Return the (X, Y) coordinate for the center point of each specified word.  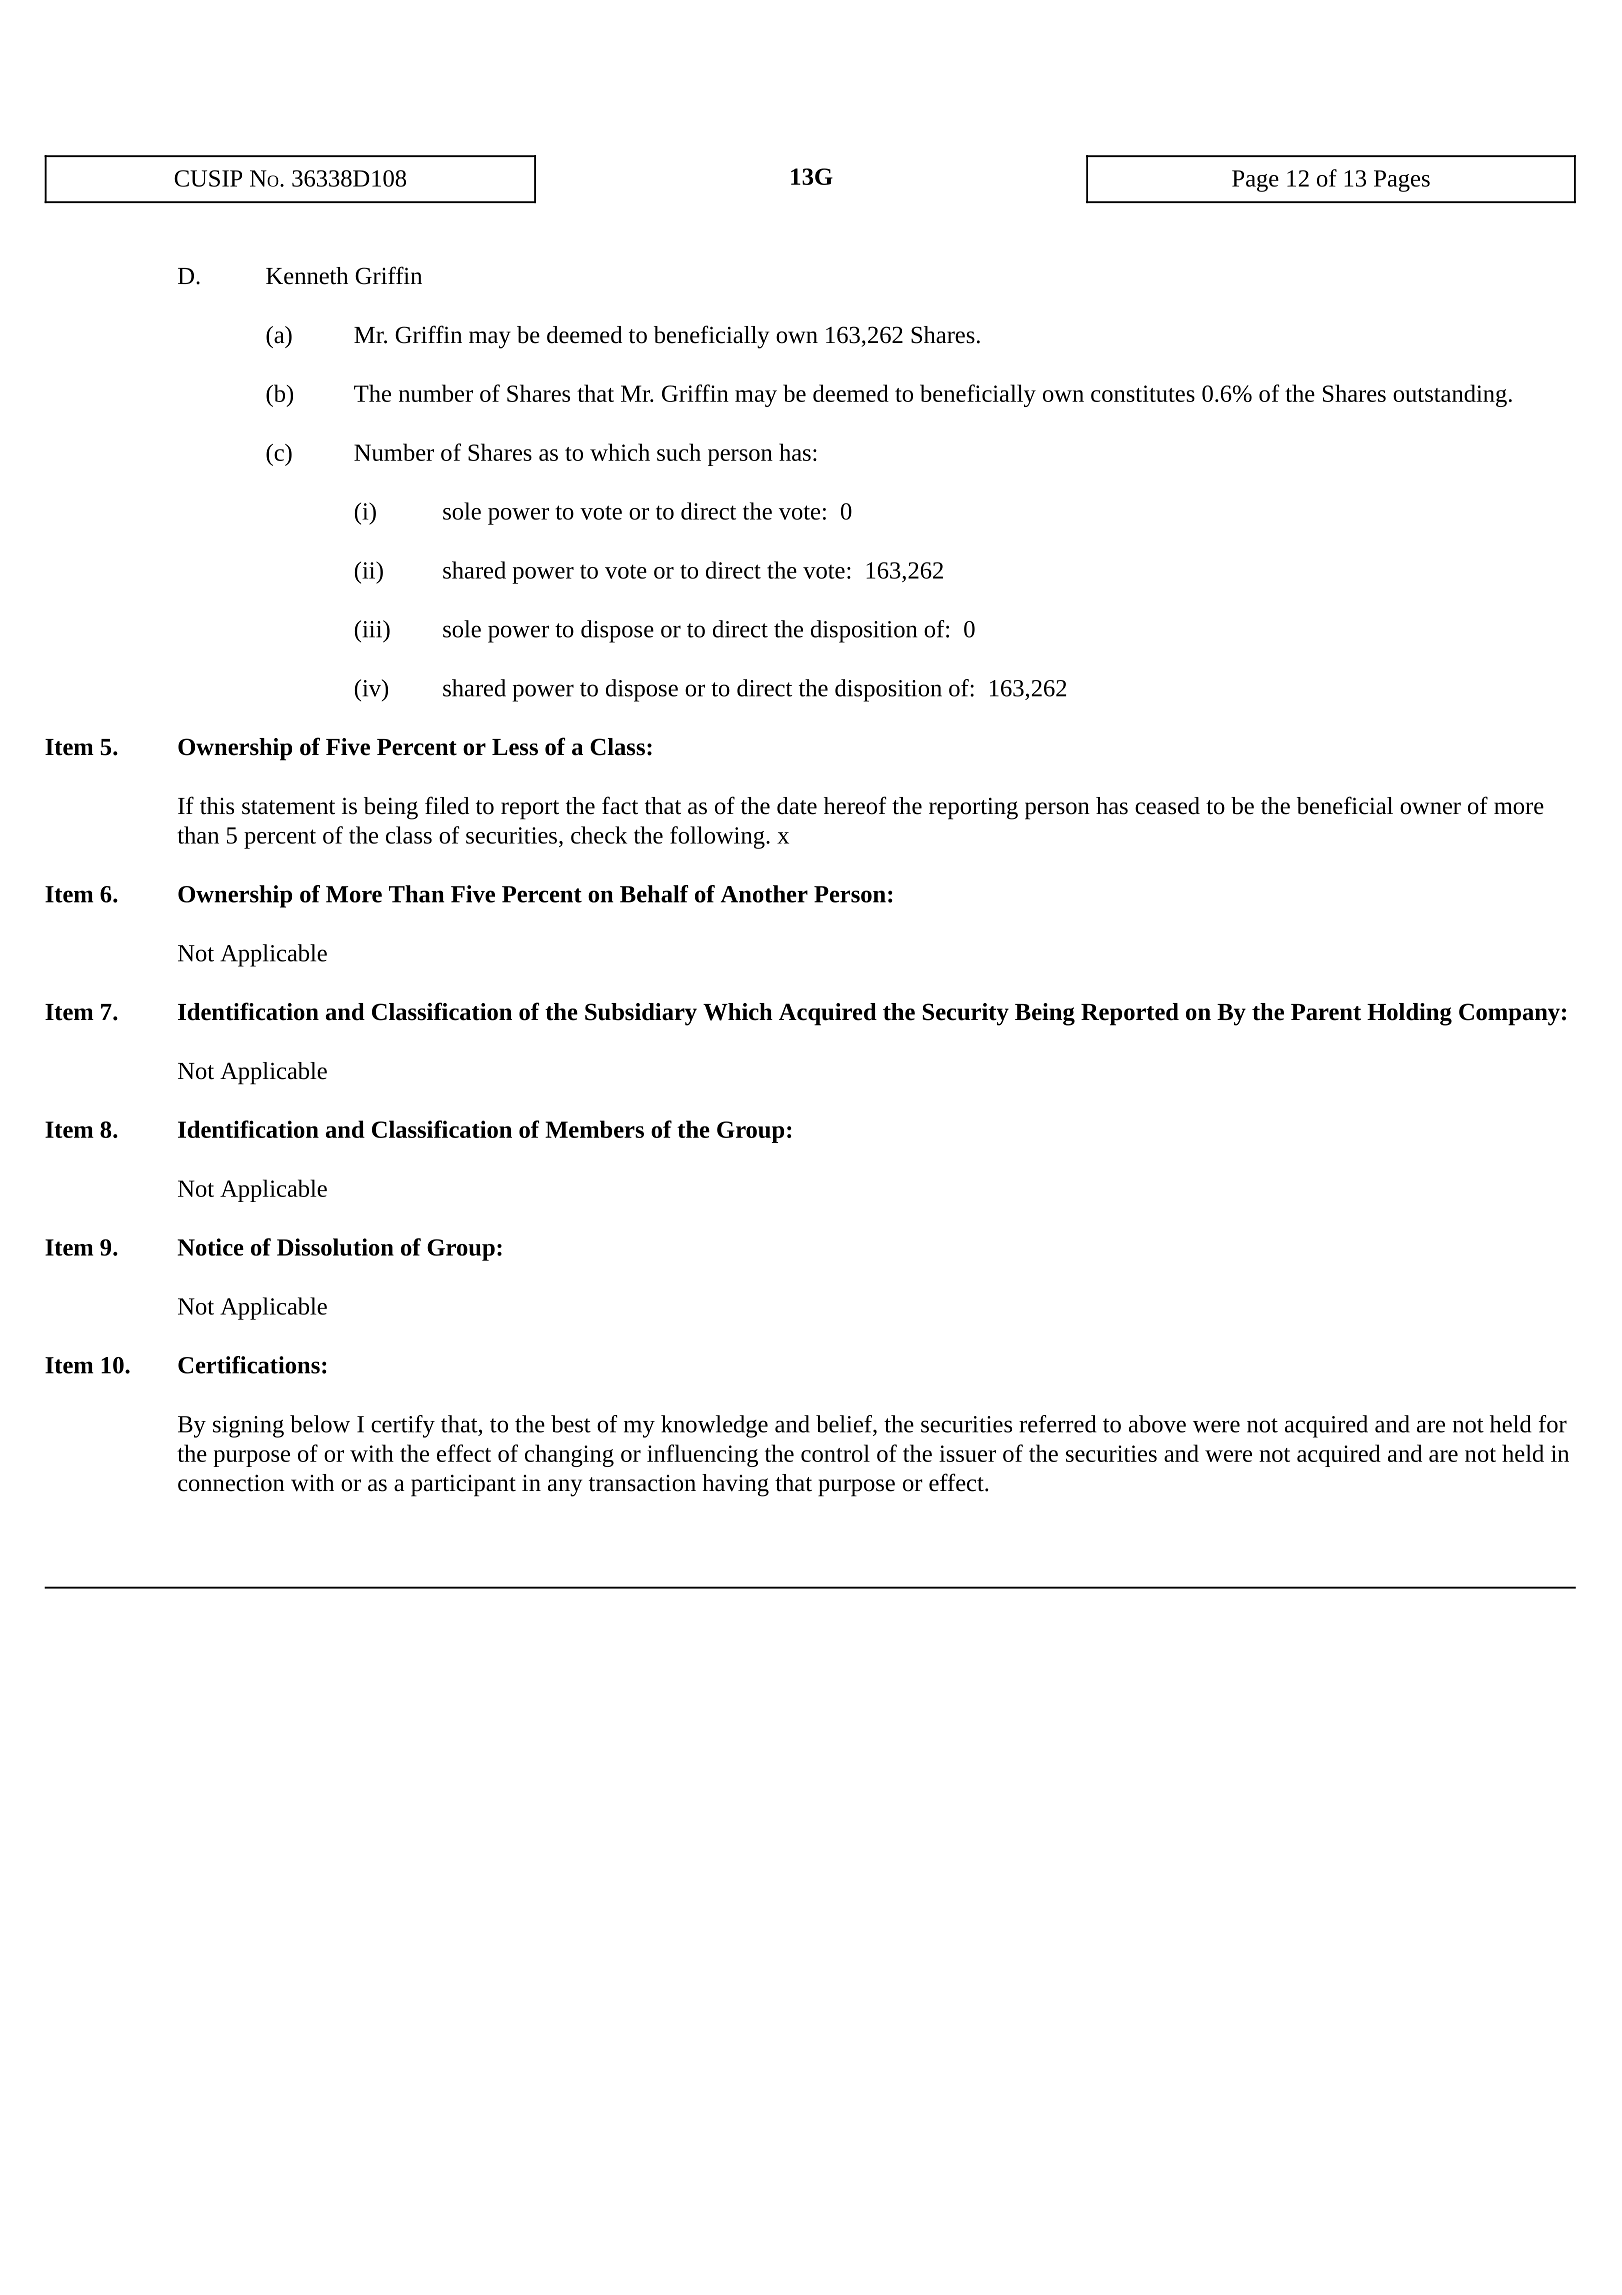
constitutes (1143, 393)
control (835, 1453)
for (1553, 1424)
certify (403, 1426)
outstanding (1450, 395)
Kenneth (307, 276)
